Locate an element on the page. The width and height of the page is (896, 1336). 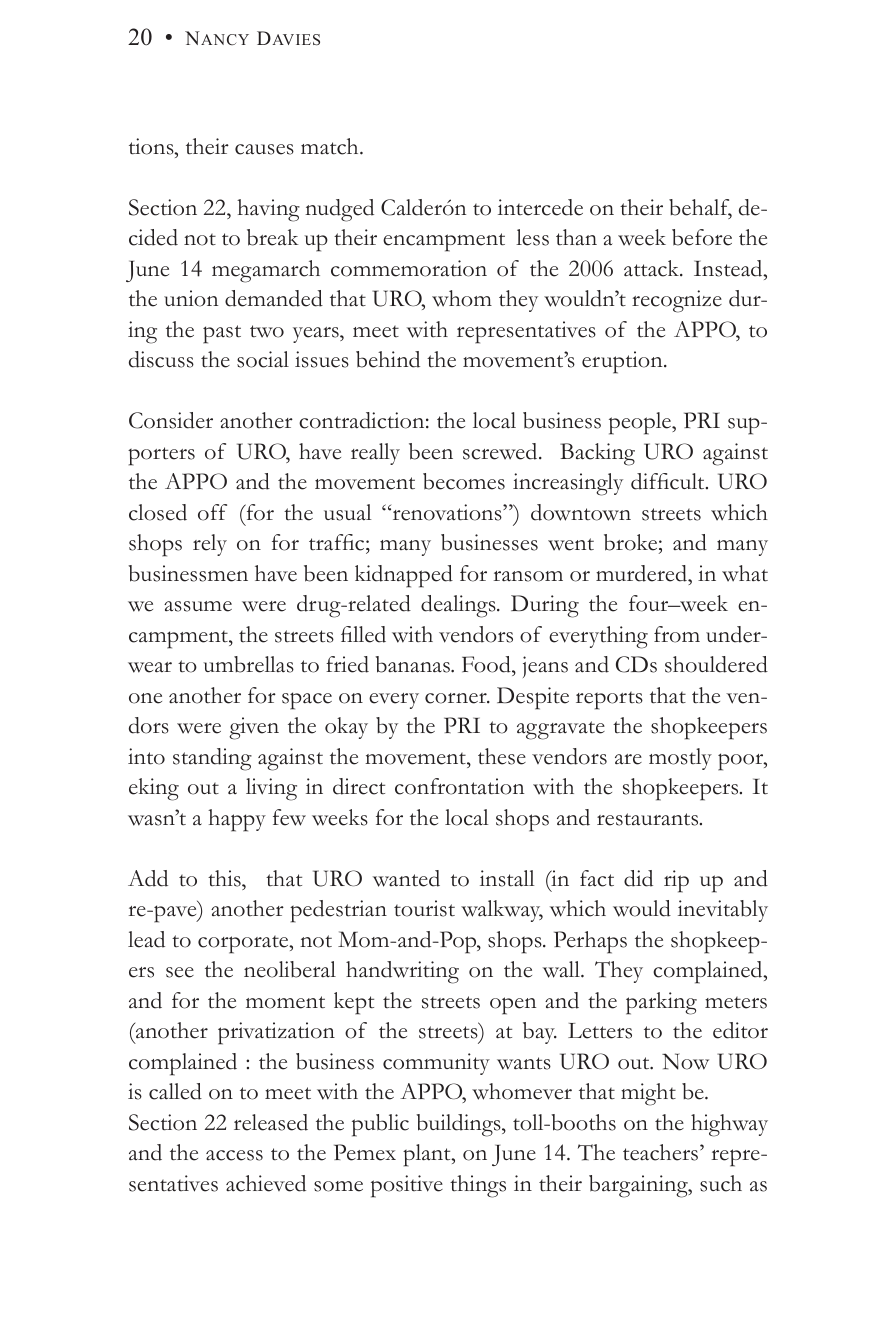
bananas is located at coordinates (413, 664).
